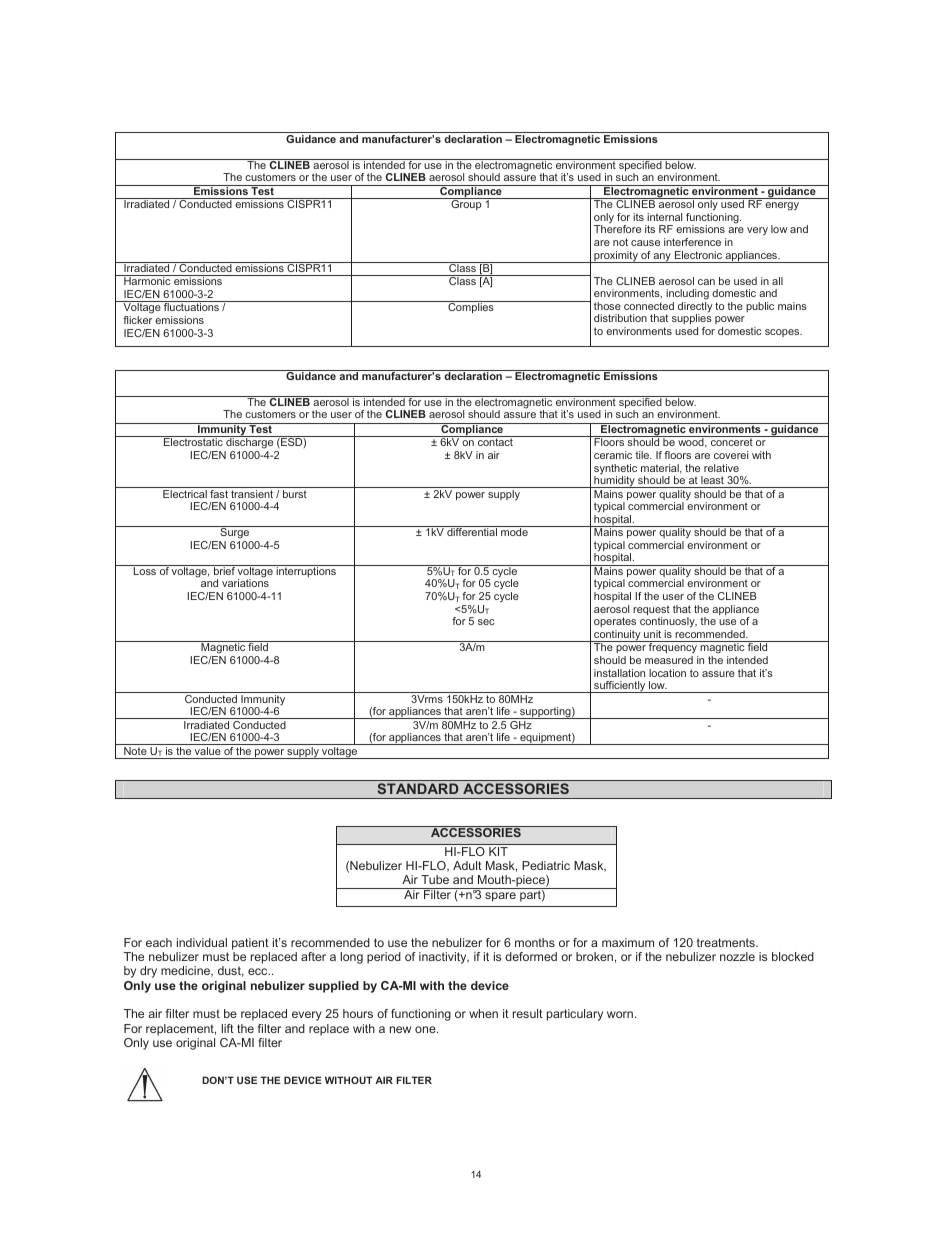  Describe the element at coordinates (483, 1013) in the screenshot. I see `when` at that location.
